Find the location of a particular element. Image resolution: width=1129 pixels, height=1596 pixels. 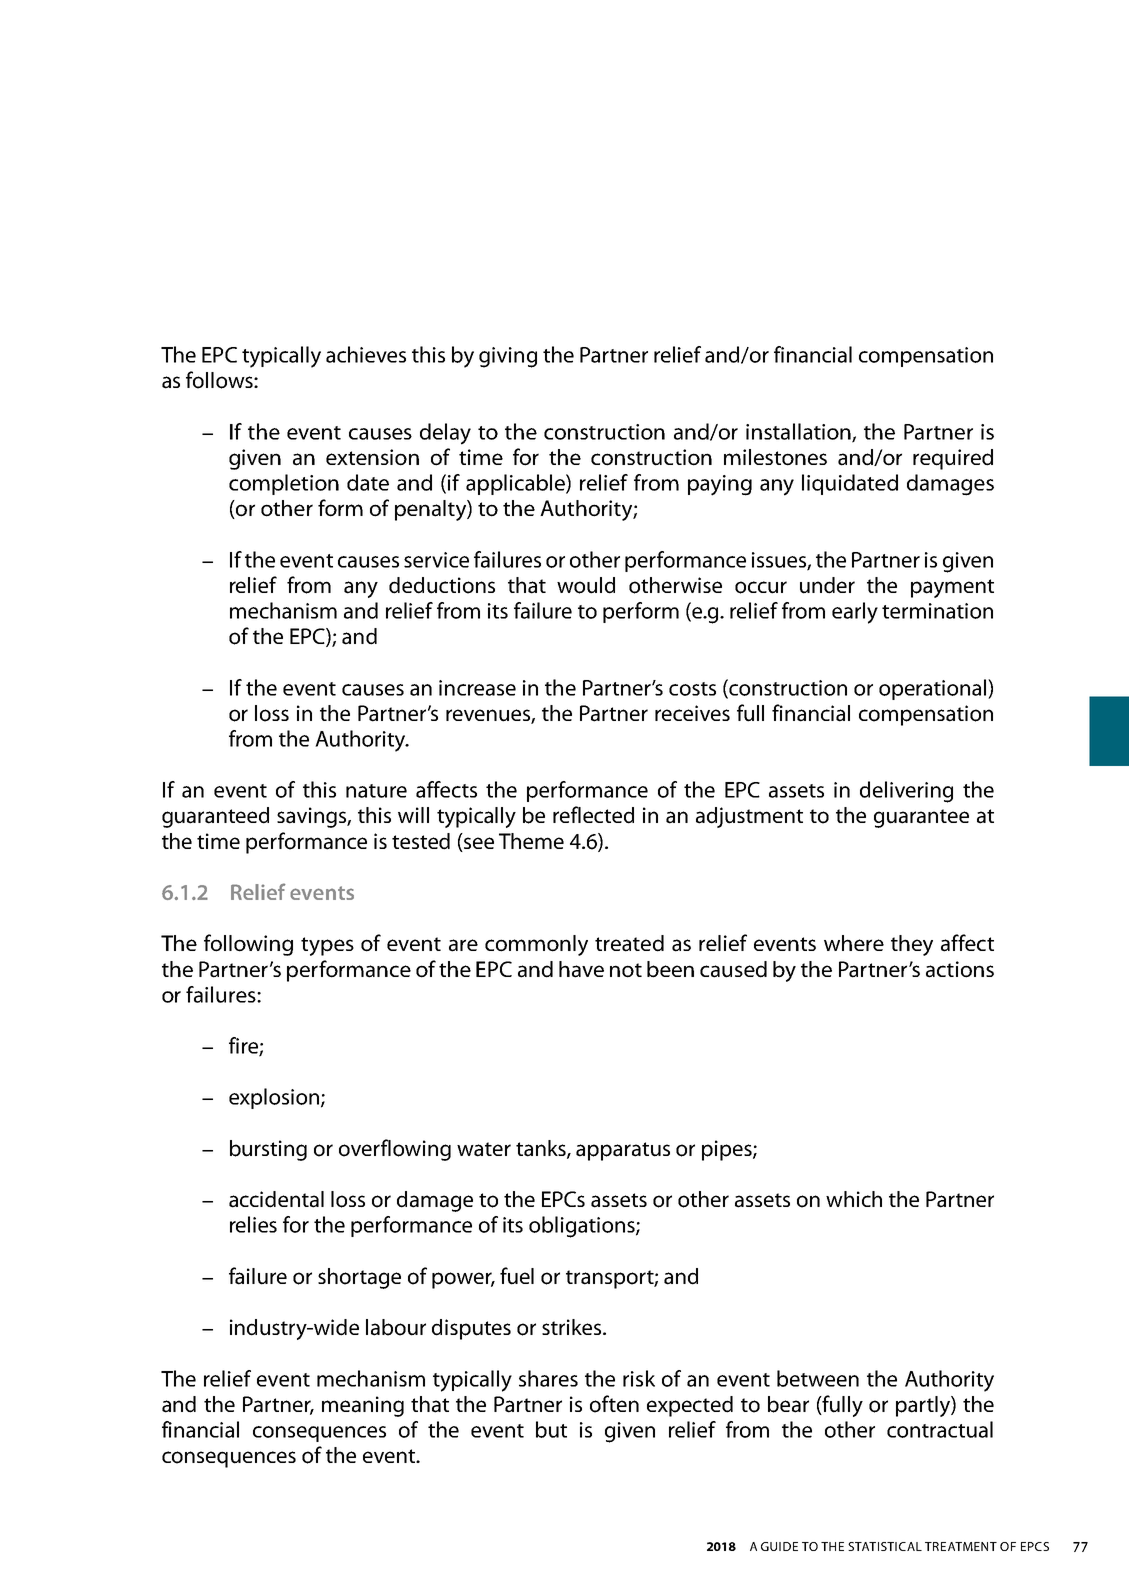

installation is located at coordinates (799, 432).
